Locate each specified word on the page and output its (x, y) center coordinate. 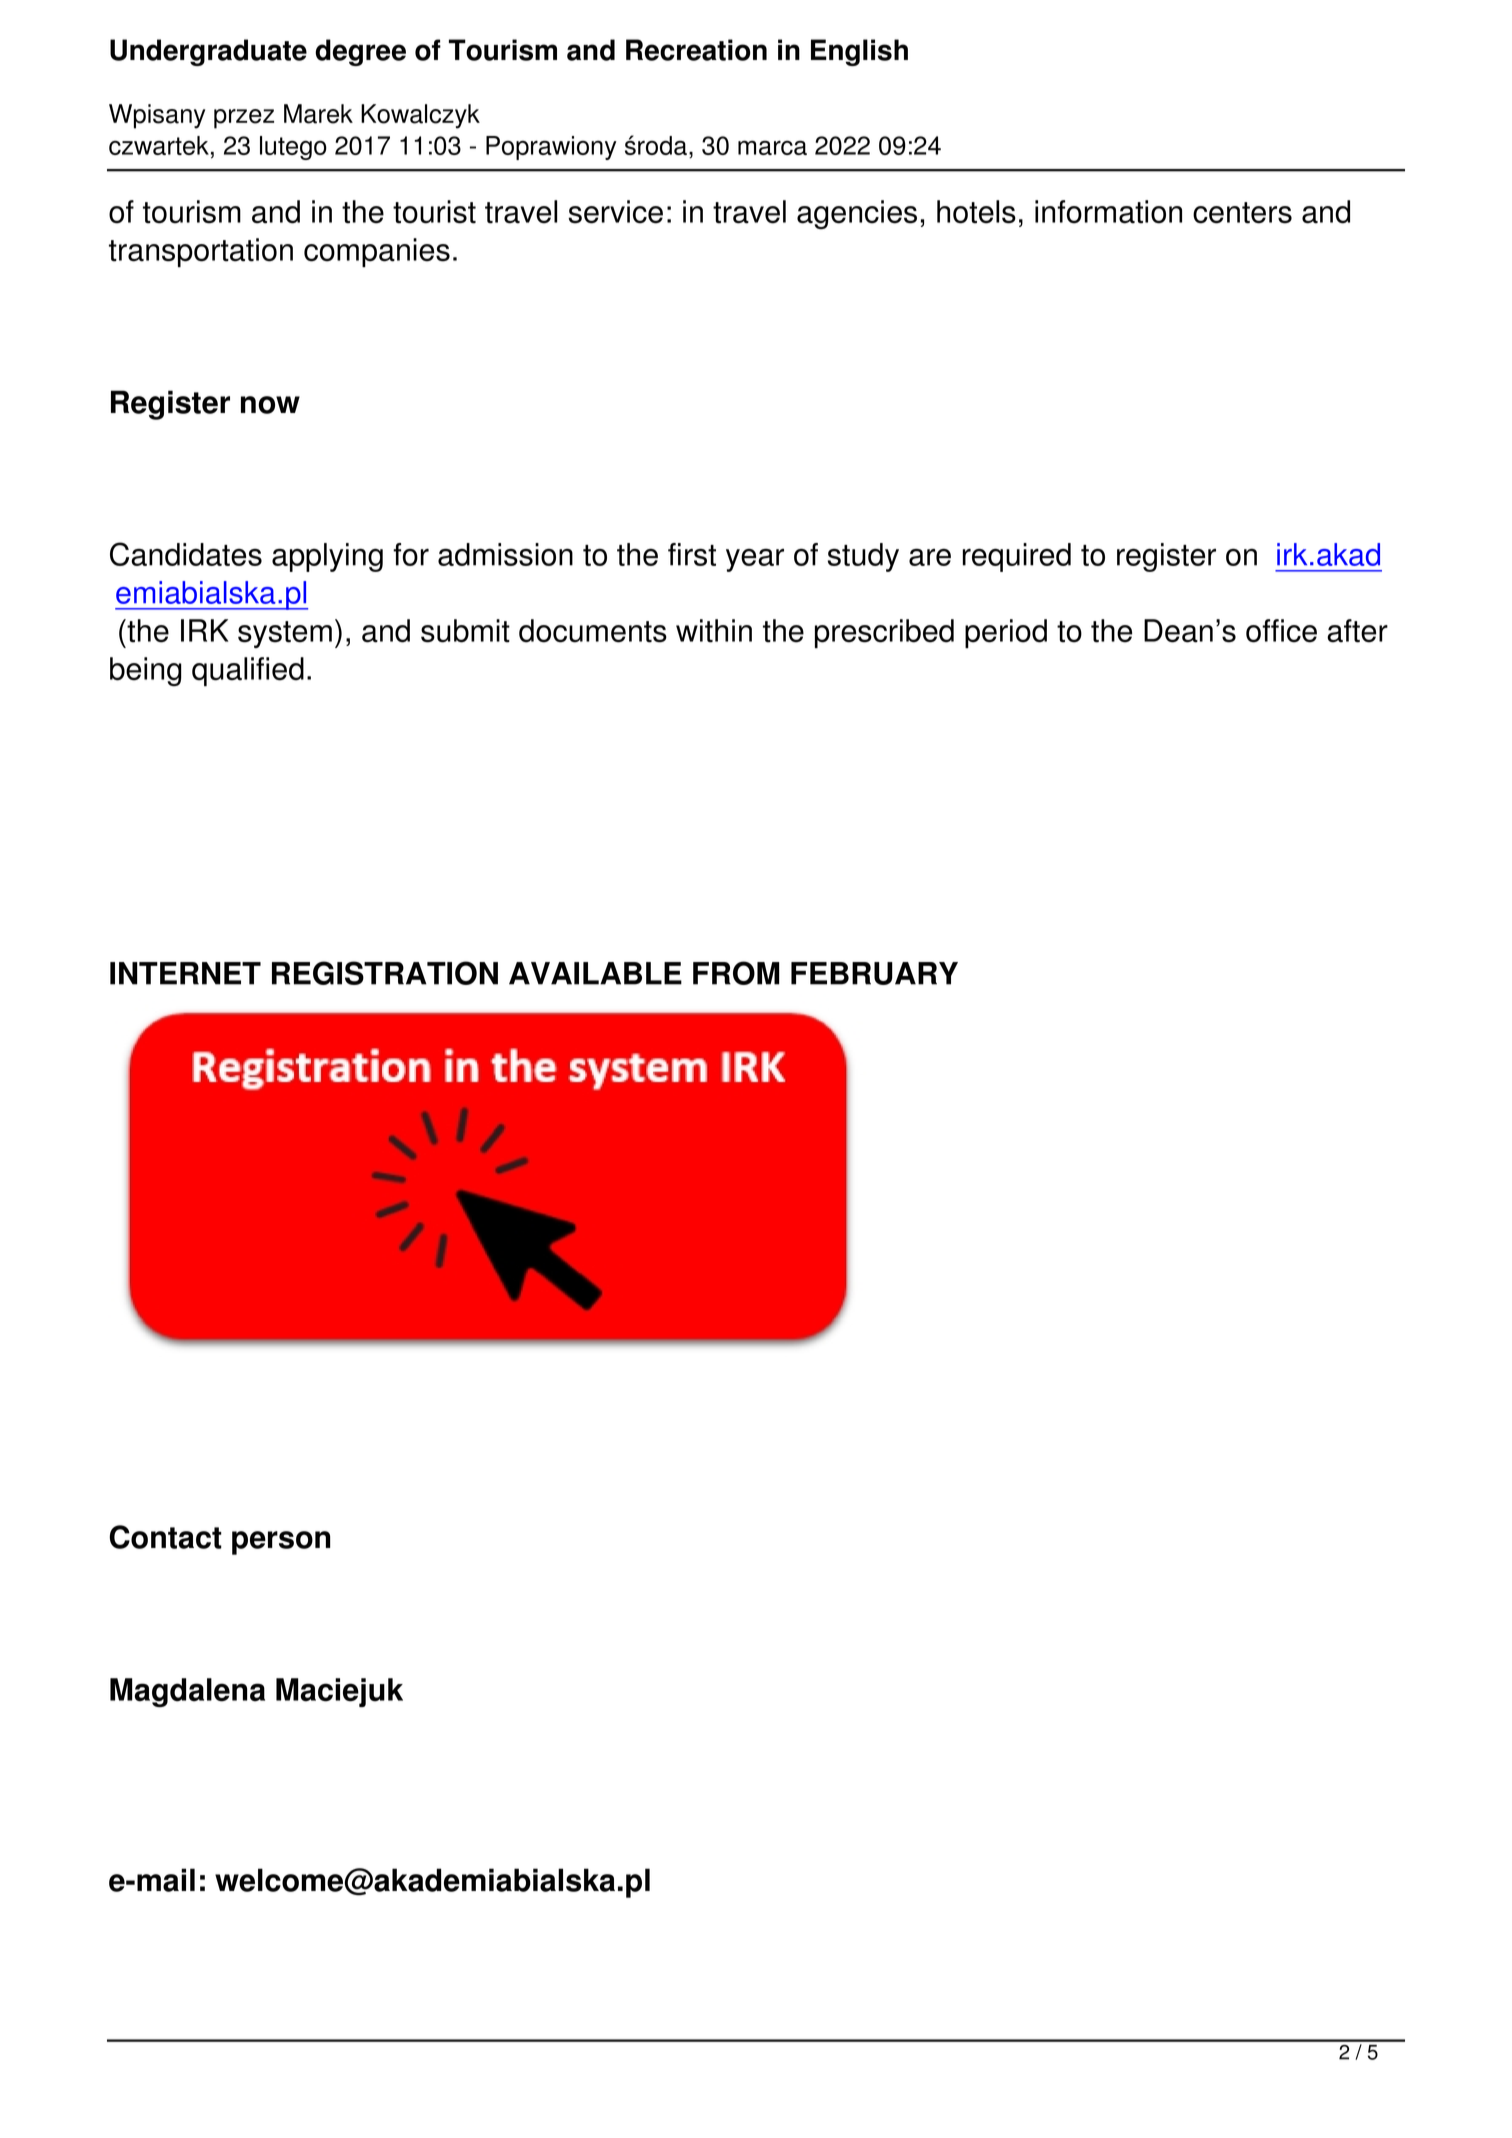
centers (1242, 213)
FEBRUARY (874, 973)
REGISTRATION (385, 973)
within (714, 631)
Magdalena (187, 1692)
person (281, 1543)
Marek (318, 114)
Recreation (696, 50)
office (1281, 631)
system (285, 634)
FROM (736, 973)
